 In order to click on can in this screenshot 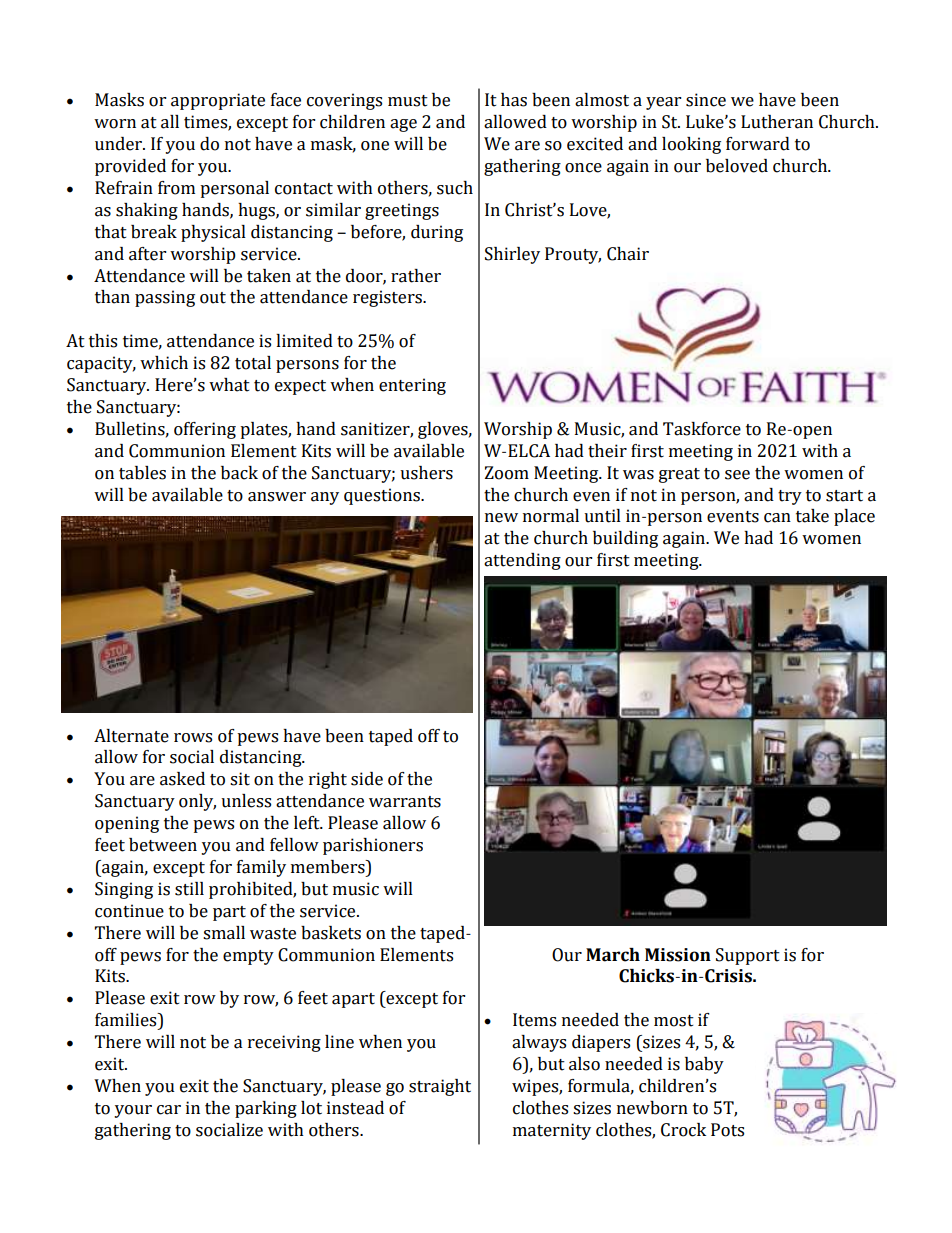, I will do `click(777, 518)`.
